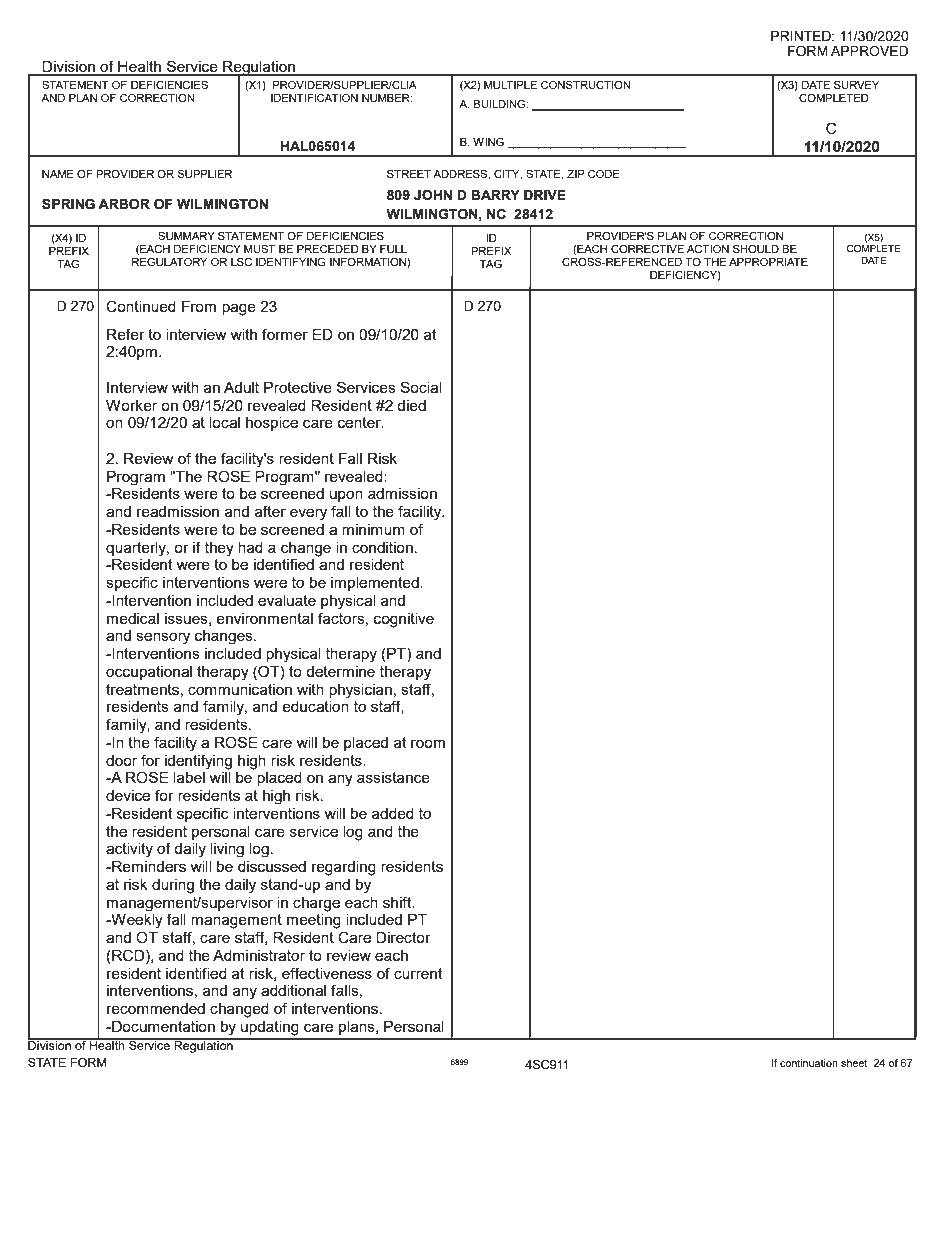 The width and height of the document is (952, 1233). What do you see at coordinates (128, 795) in the document?
I see `device` at bounding box center [128, 795].
